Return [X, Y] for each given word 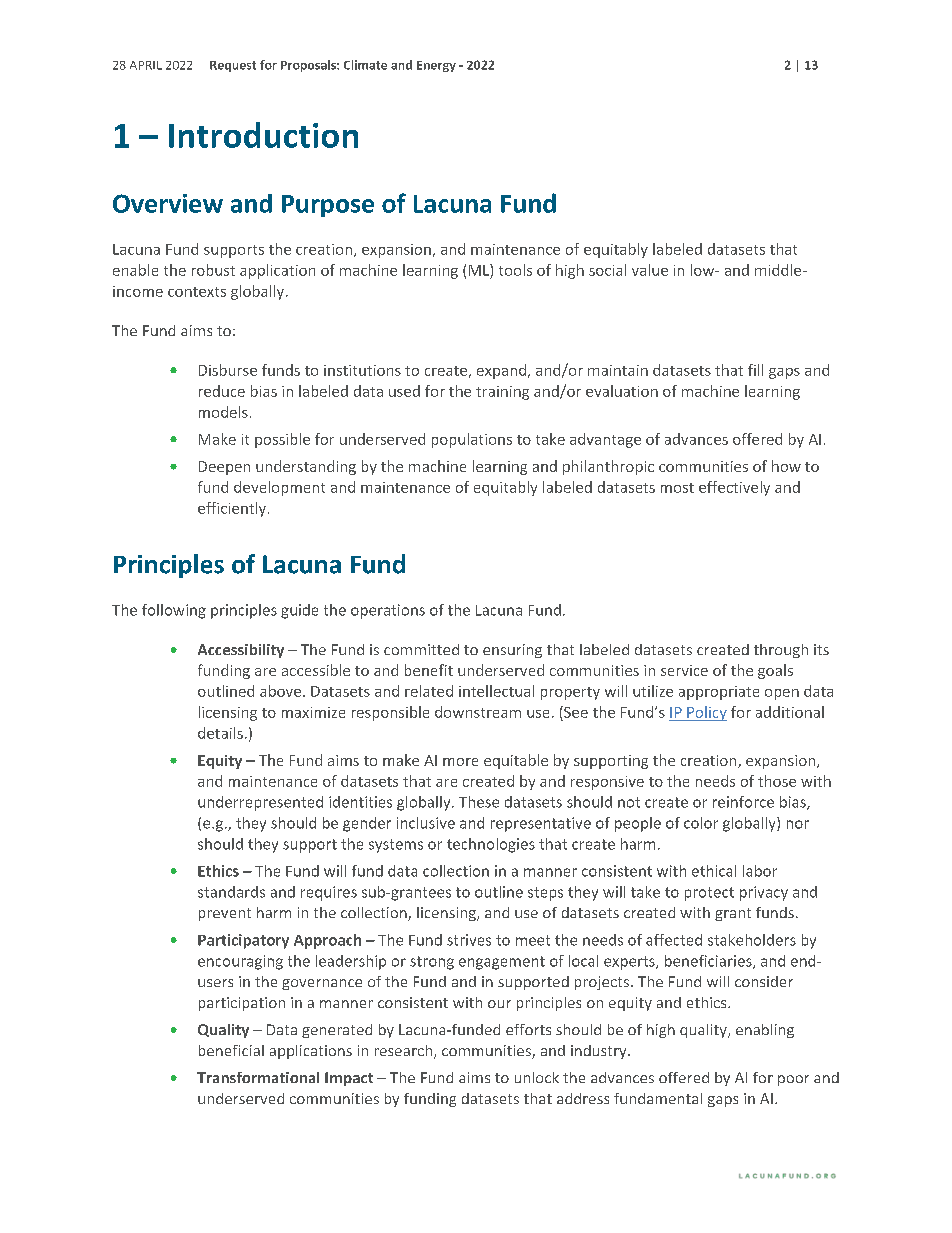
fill [755, 370]
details [220, 733]
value [650, 270]
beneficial [231, 1050]
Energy [436, 66]
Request [233, 66]
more [460, 762]
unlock [537, 1077]
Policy [706, 713]
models [223, 412]
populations [472, 440]
